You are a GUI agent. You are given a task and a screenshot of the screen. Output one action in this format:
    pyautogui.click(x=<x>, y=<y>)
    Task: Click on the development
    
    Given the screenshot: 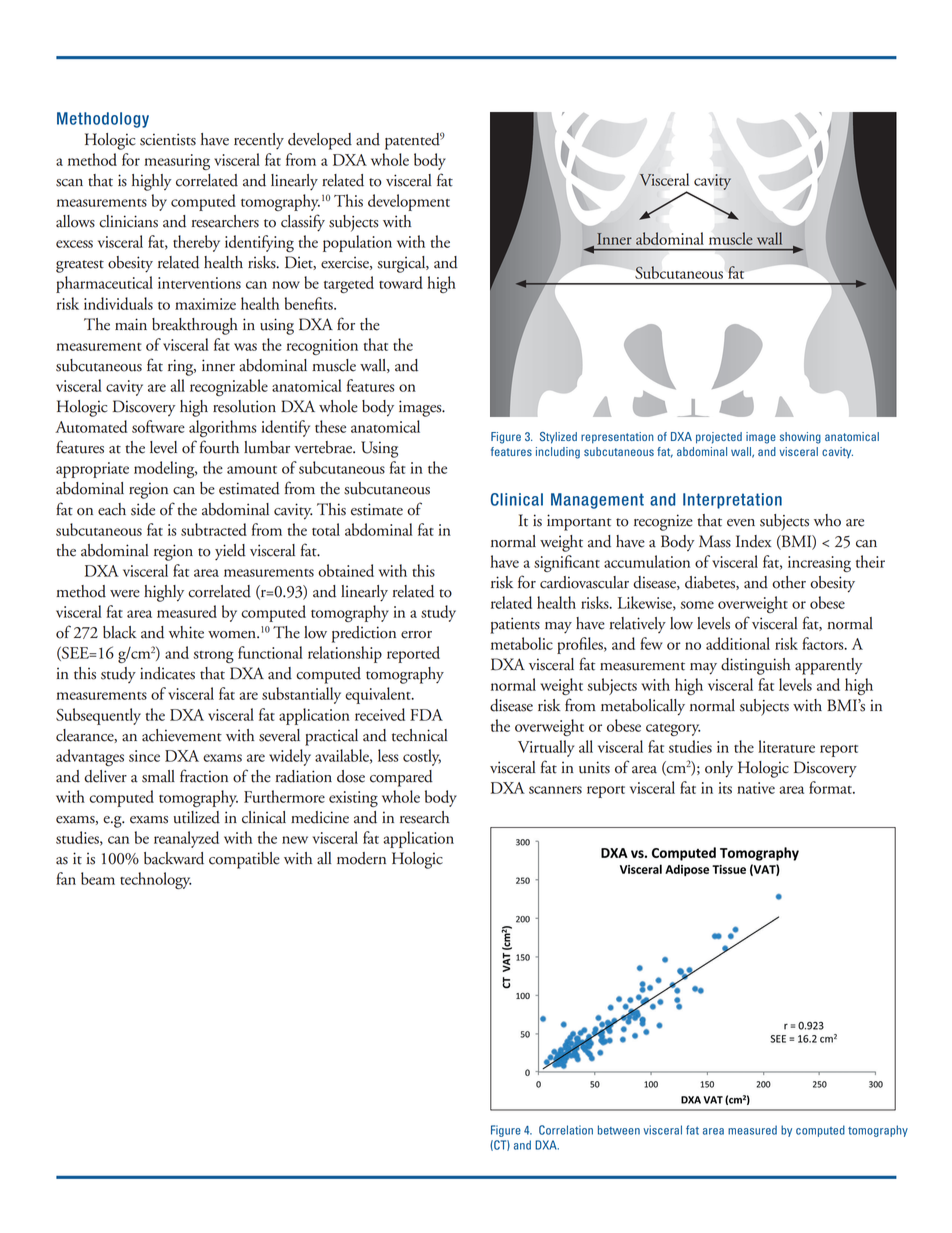 What is the action you would take?
    pyautogui.click(x=409, y=202)
